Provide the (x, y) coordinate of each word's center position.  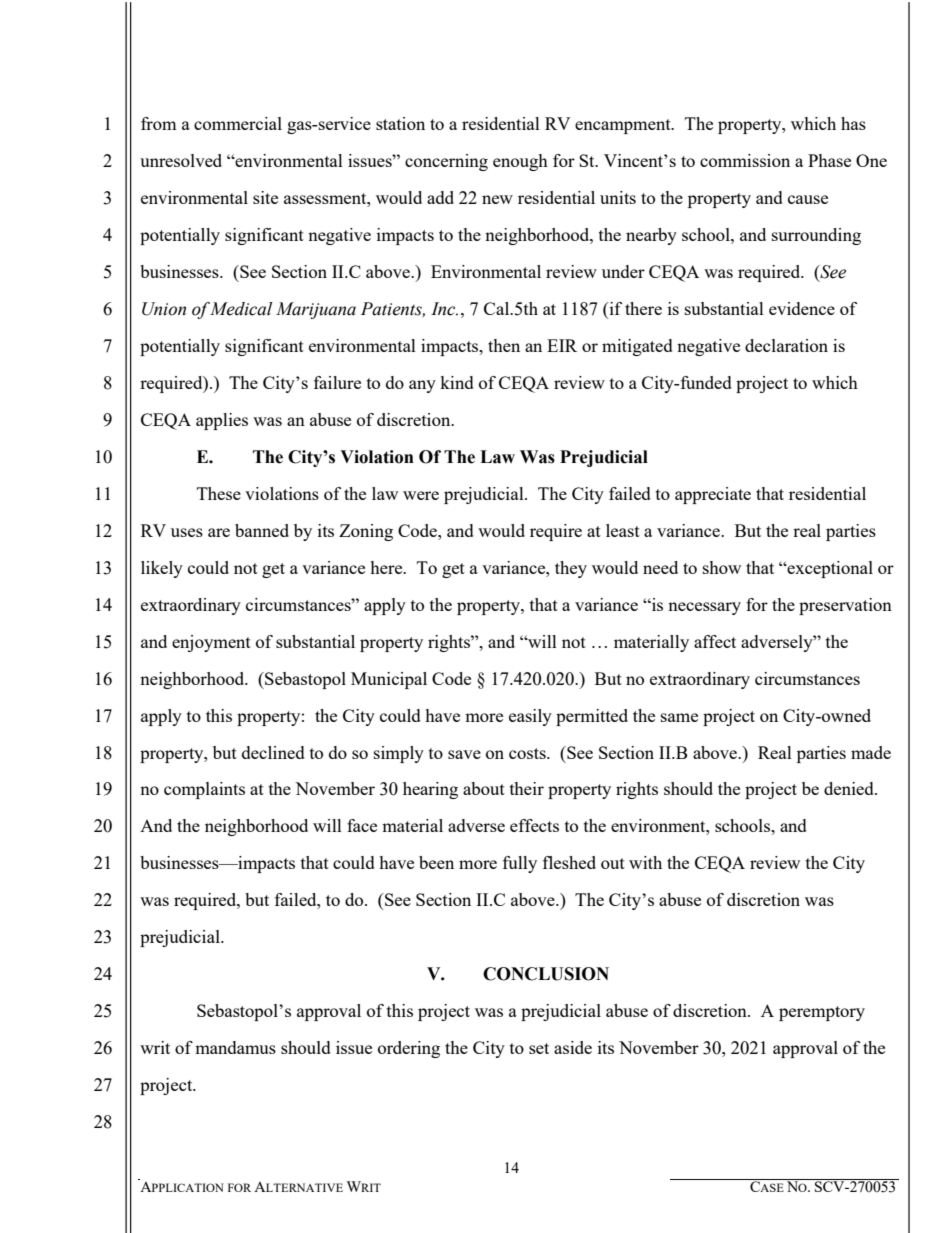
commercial (238, 123)
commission (745, 160)
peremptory (822, 1013)
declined (273, 752)
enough (520, 162)
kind (457, 382)
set (539, 1048)
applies (222, 421)
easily (530, 717)
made (871, 752)
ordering (409, 1049)
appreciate (713, 495)
